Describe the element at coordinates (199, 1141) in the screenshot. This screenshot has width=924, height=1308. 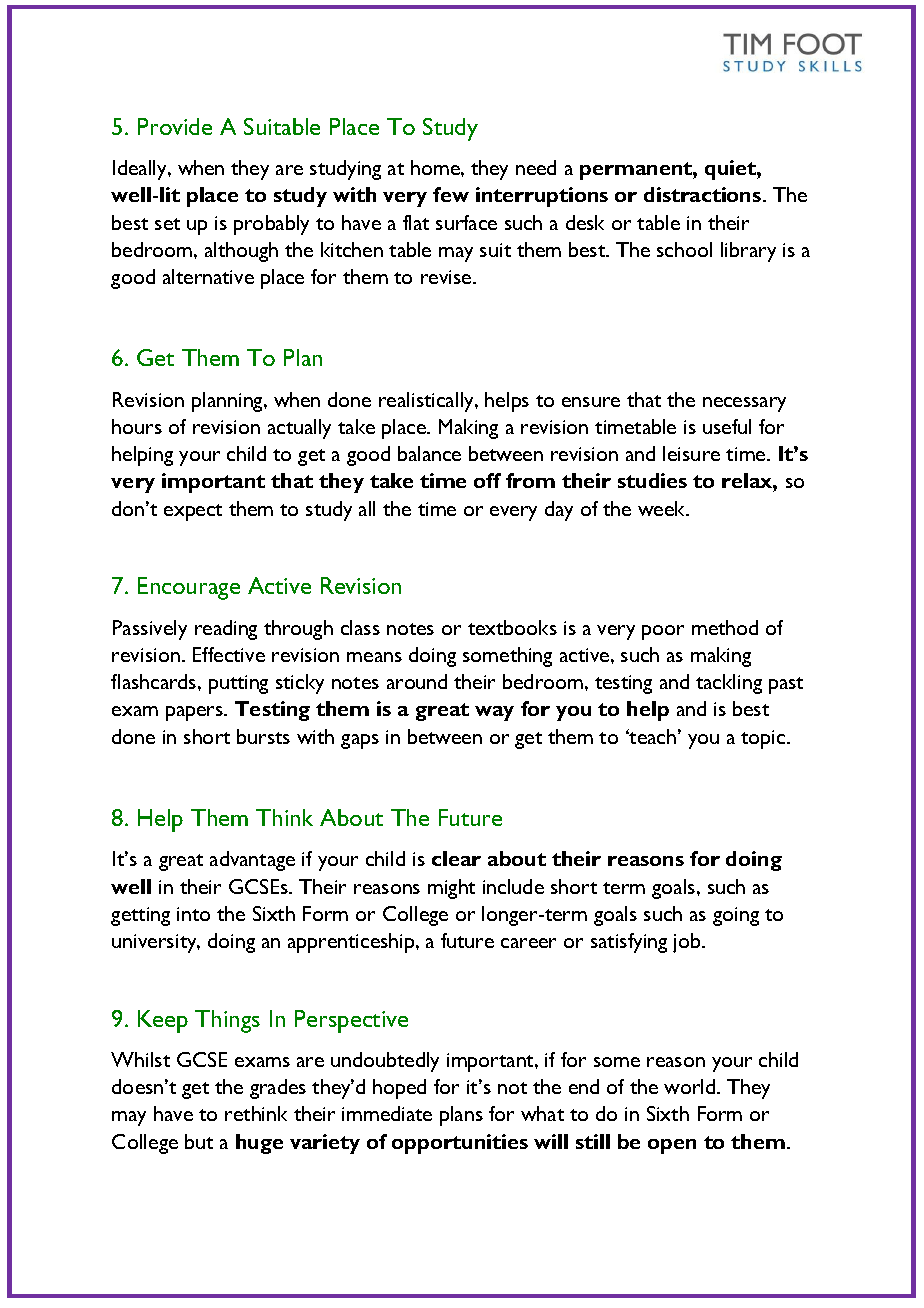
I see `but` at that location.
